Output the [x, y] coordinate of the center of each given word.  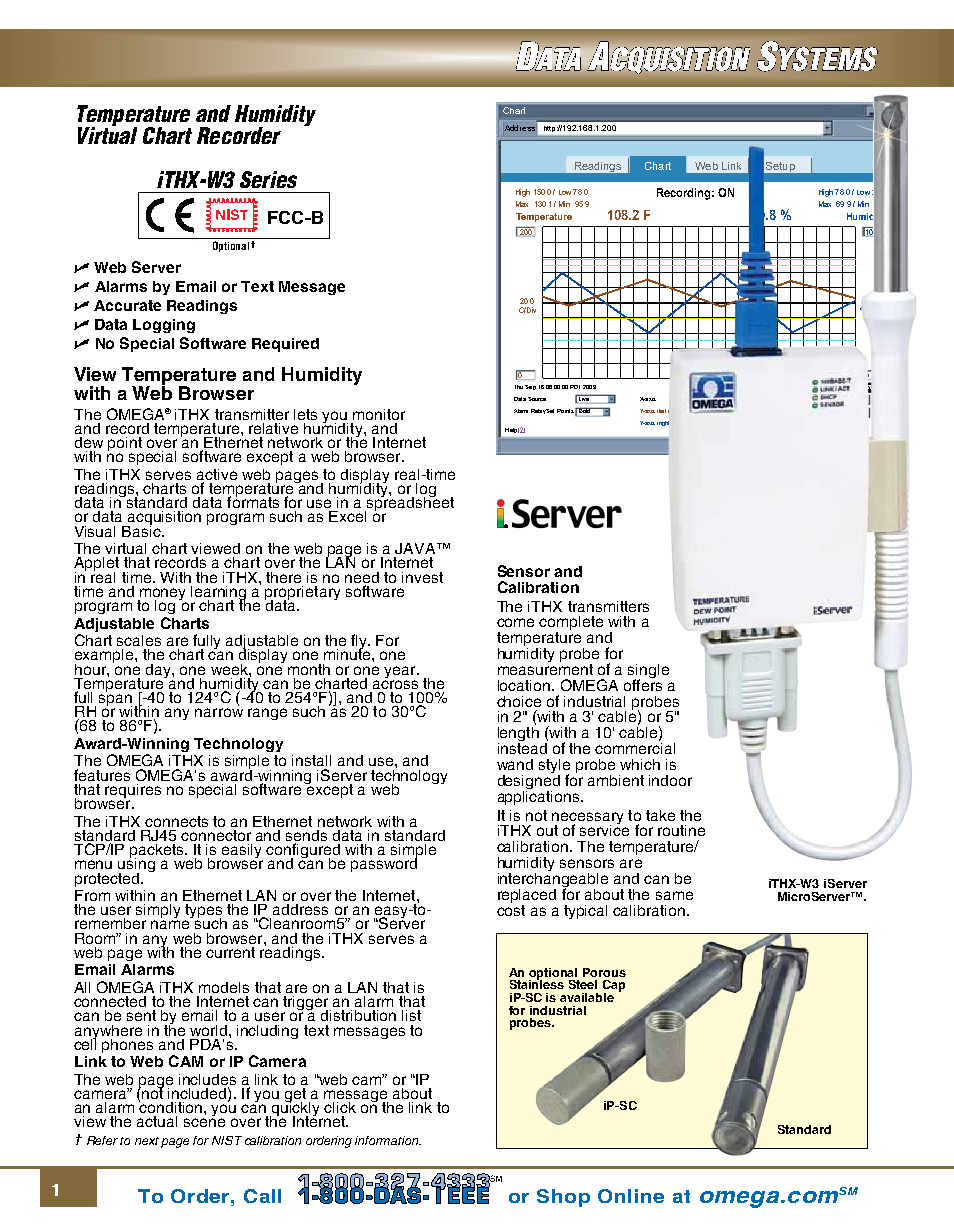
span [115, 701]
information [388, 1140]
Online [631, 1196]
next [147, 1141]
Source [537, 399]
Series [268, 179]
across [395, 684]
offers [643, 684]
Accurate [127, 305]
